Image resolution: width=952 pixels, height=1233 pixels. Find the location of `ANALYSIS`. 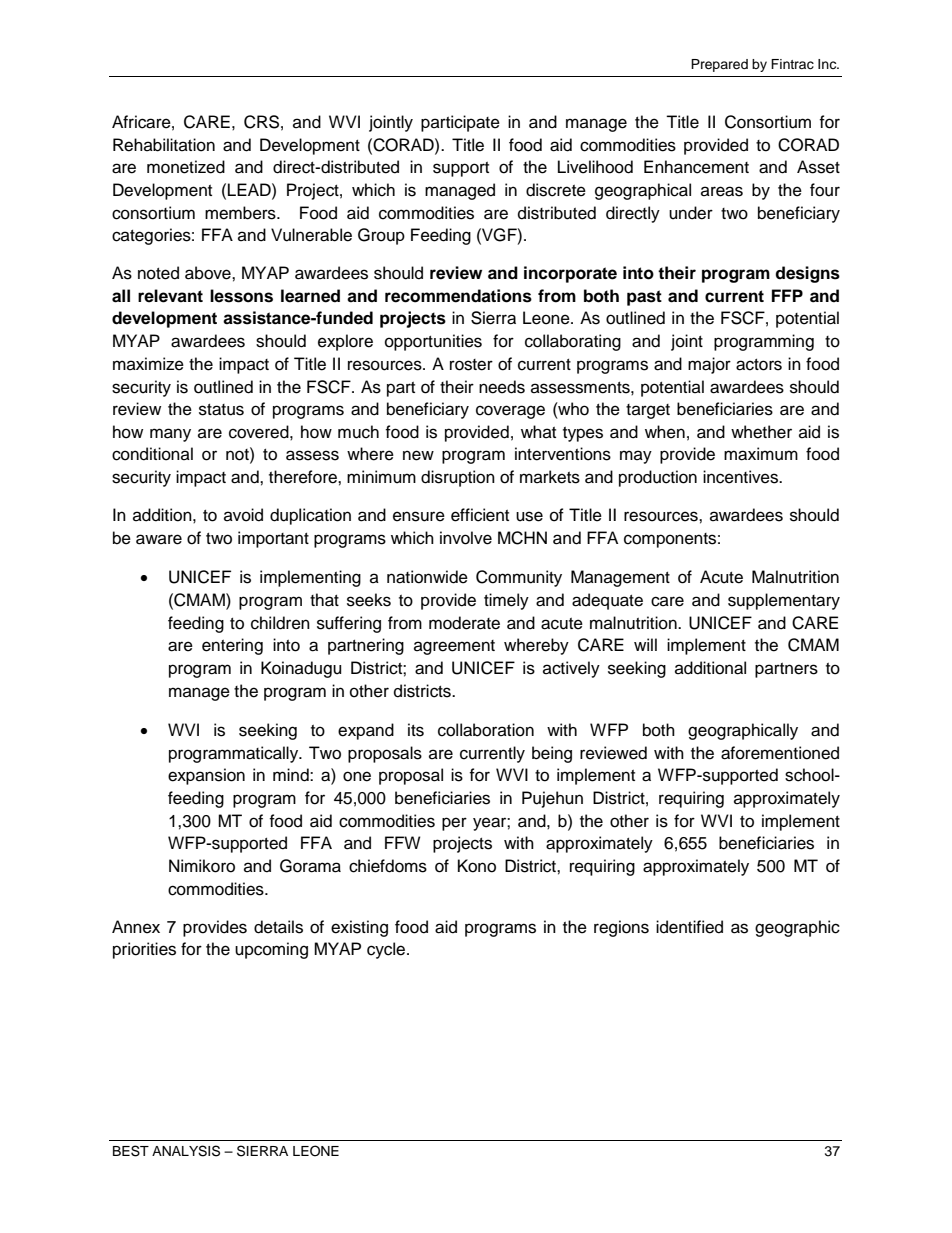

ANALYSIS is located at coordinates (186, 1151).
